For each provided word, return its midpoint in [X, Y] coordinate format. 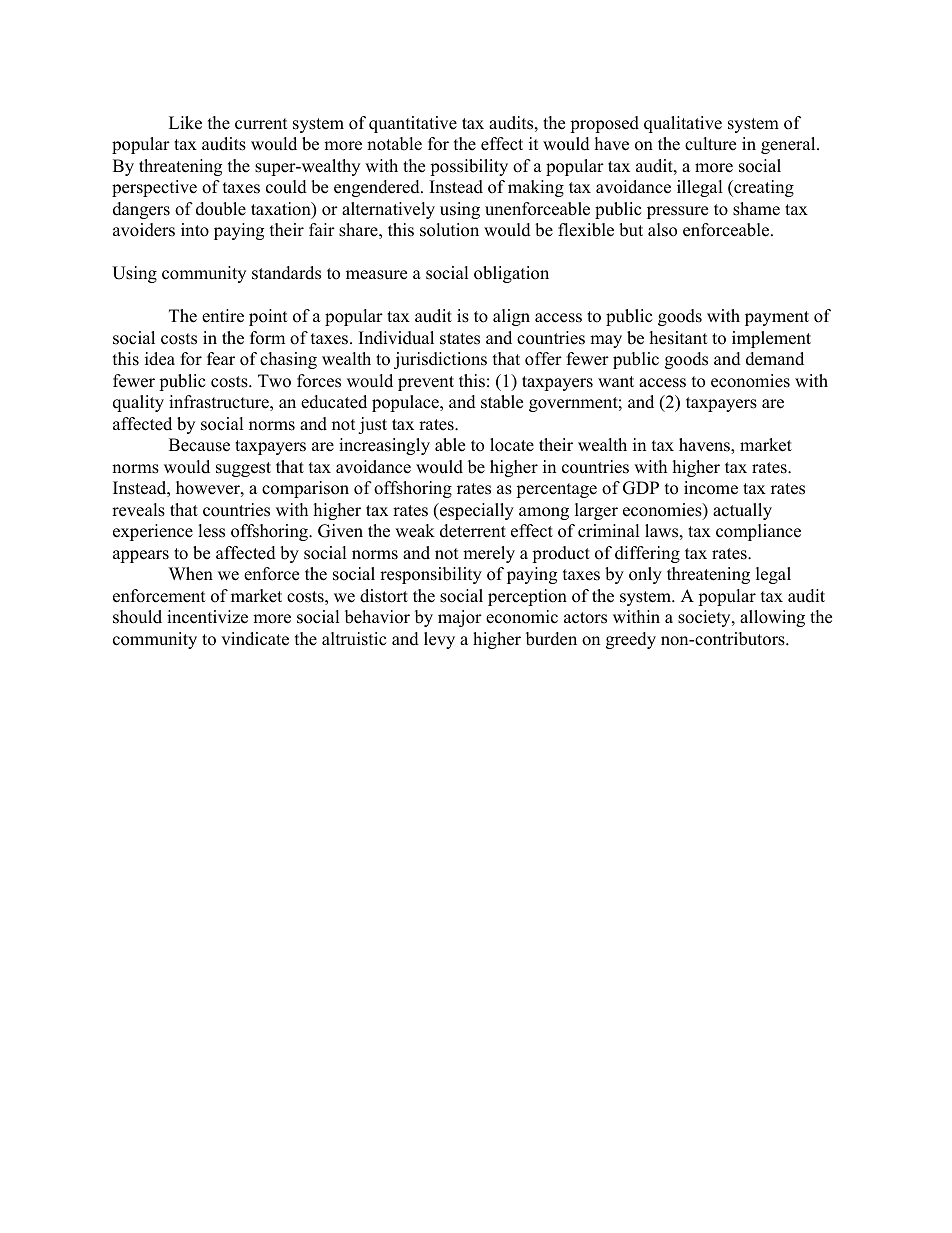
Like [185, 123]
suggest [243, 469]
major [460, 618]
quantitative [413, 124]
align [511, 317]
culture [710, 144]
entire [223, 316]
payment [777, 318]
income [711, 488]
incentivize [207, 617]
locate [512, 445]
